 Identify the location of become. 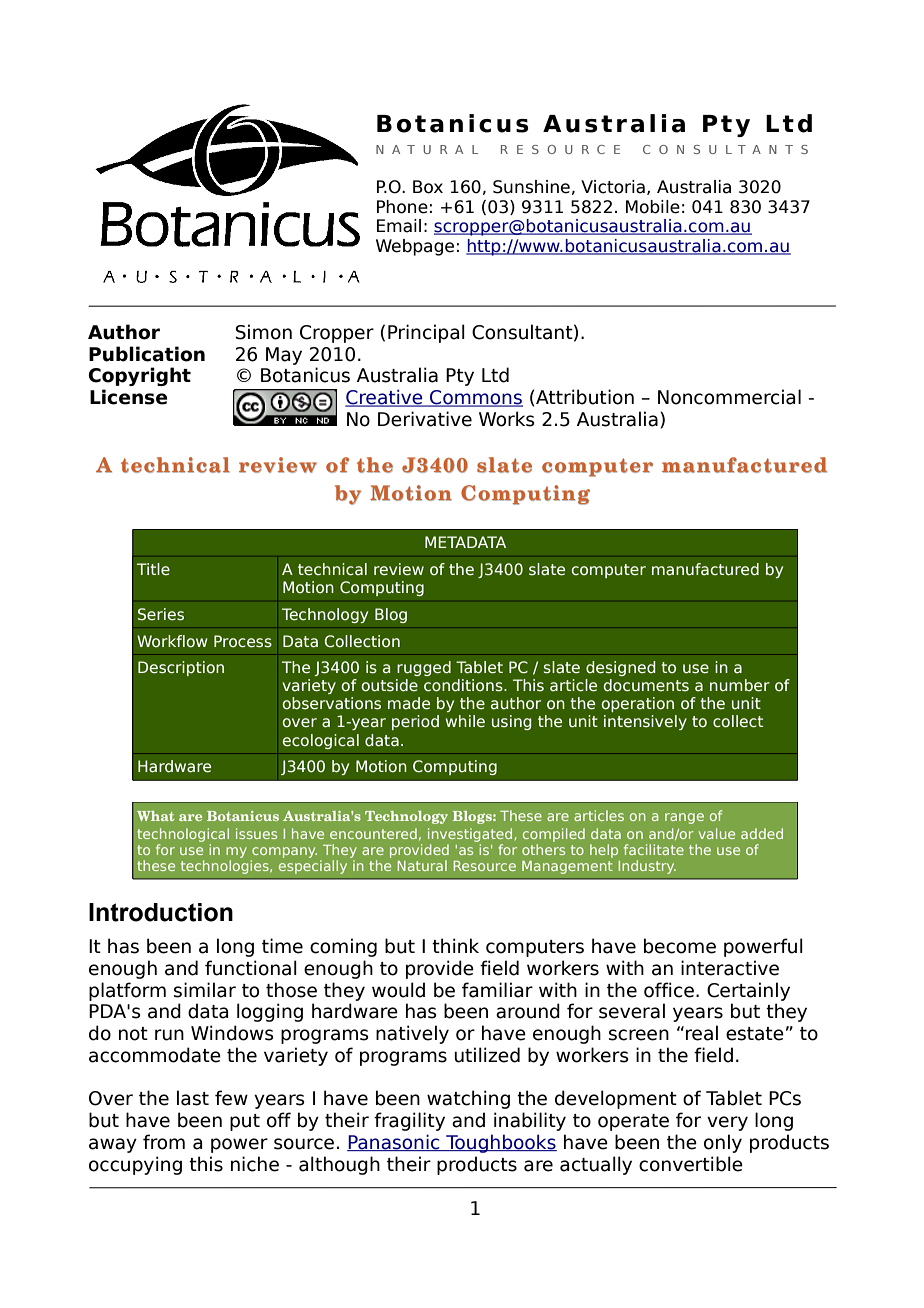
(680, 946).
